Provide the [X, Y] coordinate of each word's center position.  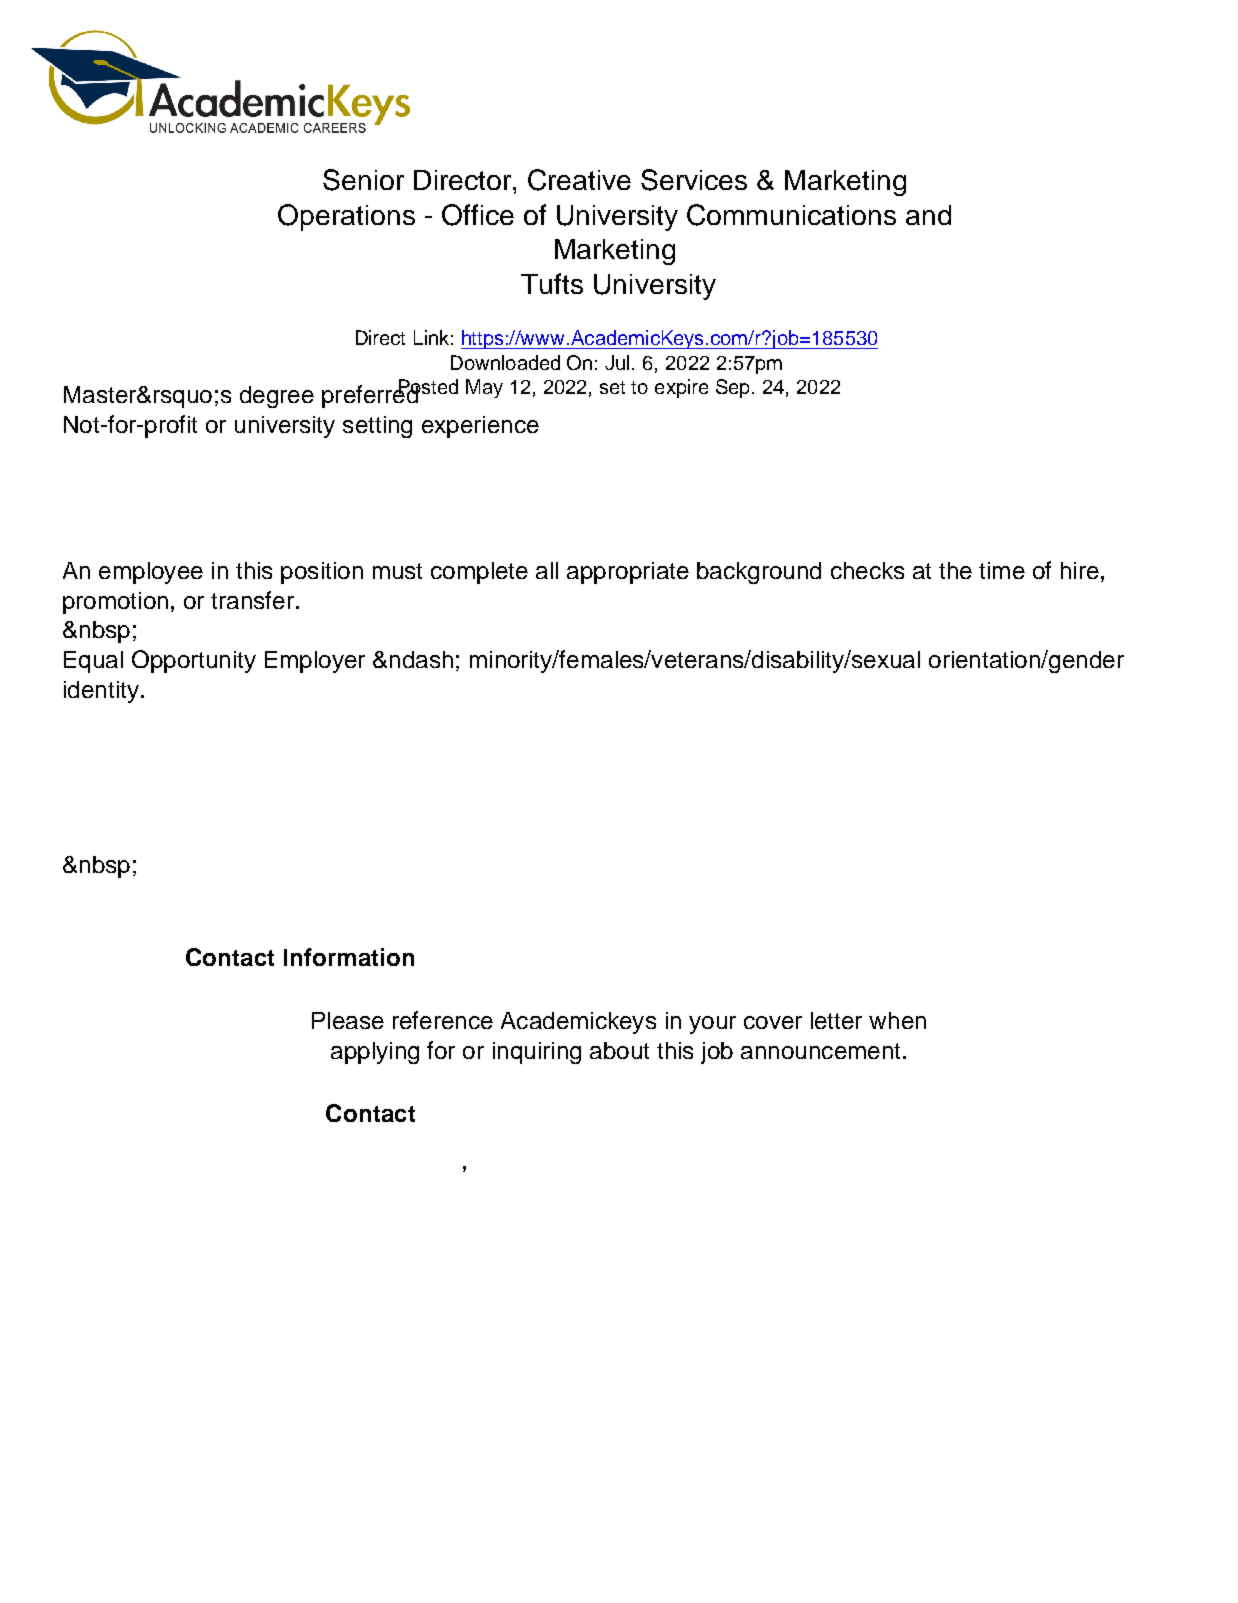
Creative [579, 180]
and [928, 215]
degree [277, 397]
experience [480, 427]
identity [101, 692]
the [955, 570]
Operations [346, 217]
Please [348, 1020]
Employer [315, 662]
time [1002, 570]
